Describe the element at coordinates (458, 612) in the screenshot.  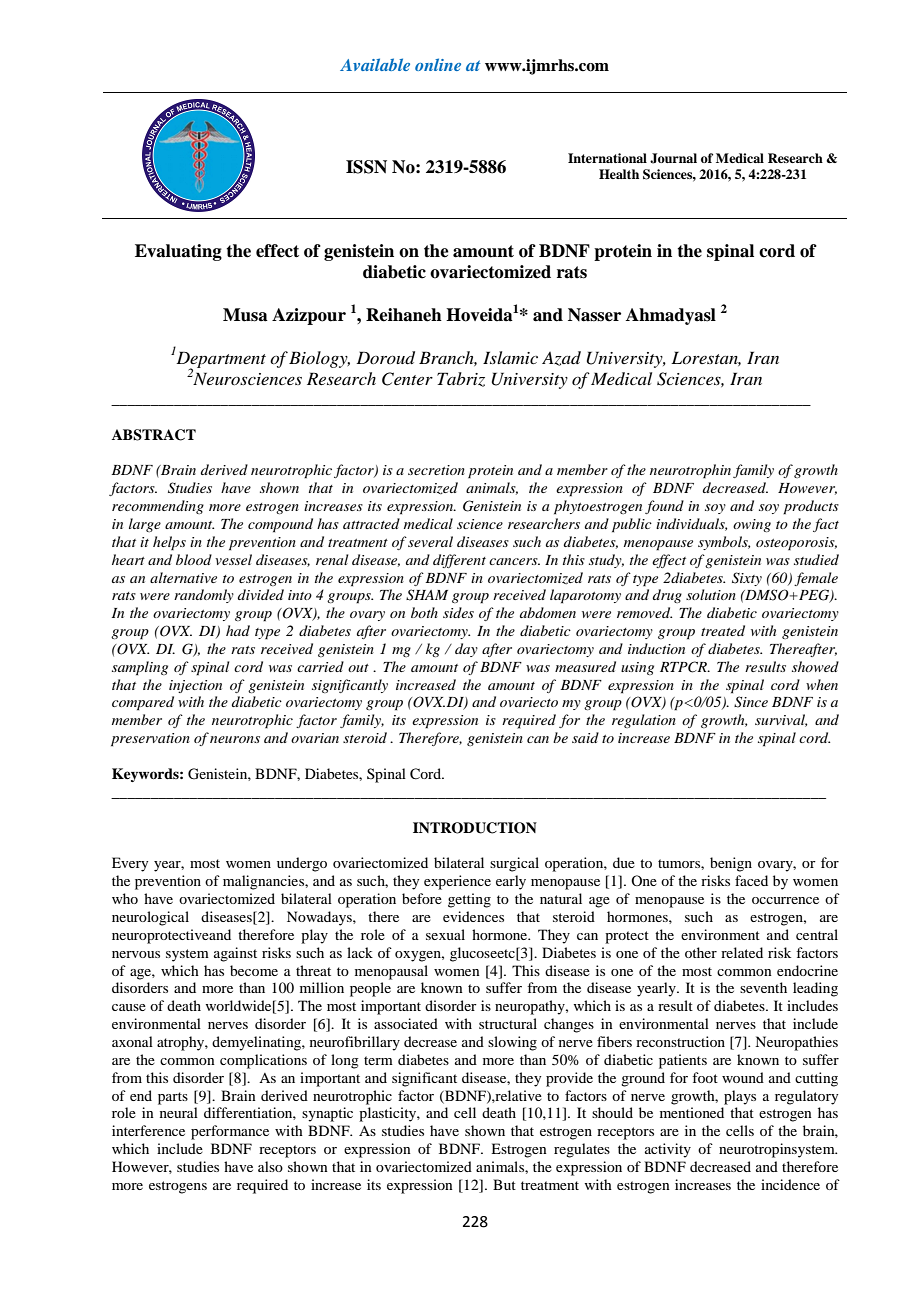
I see `sides` at that location.
